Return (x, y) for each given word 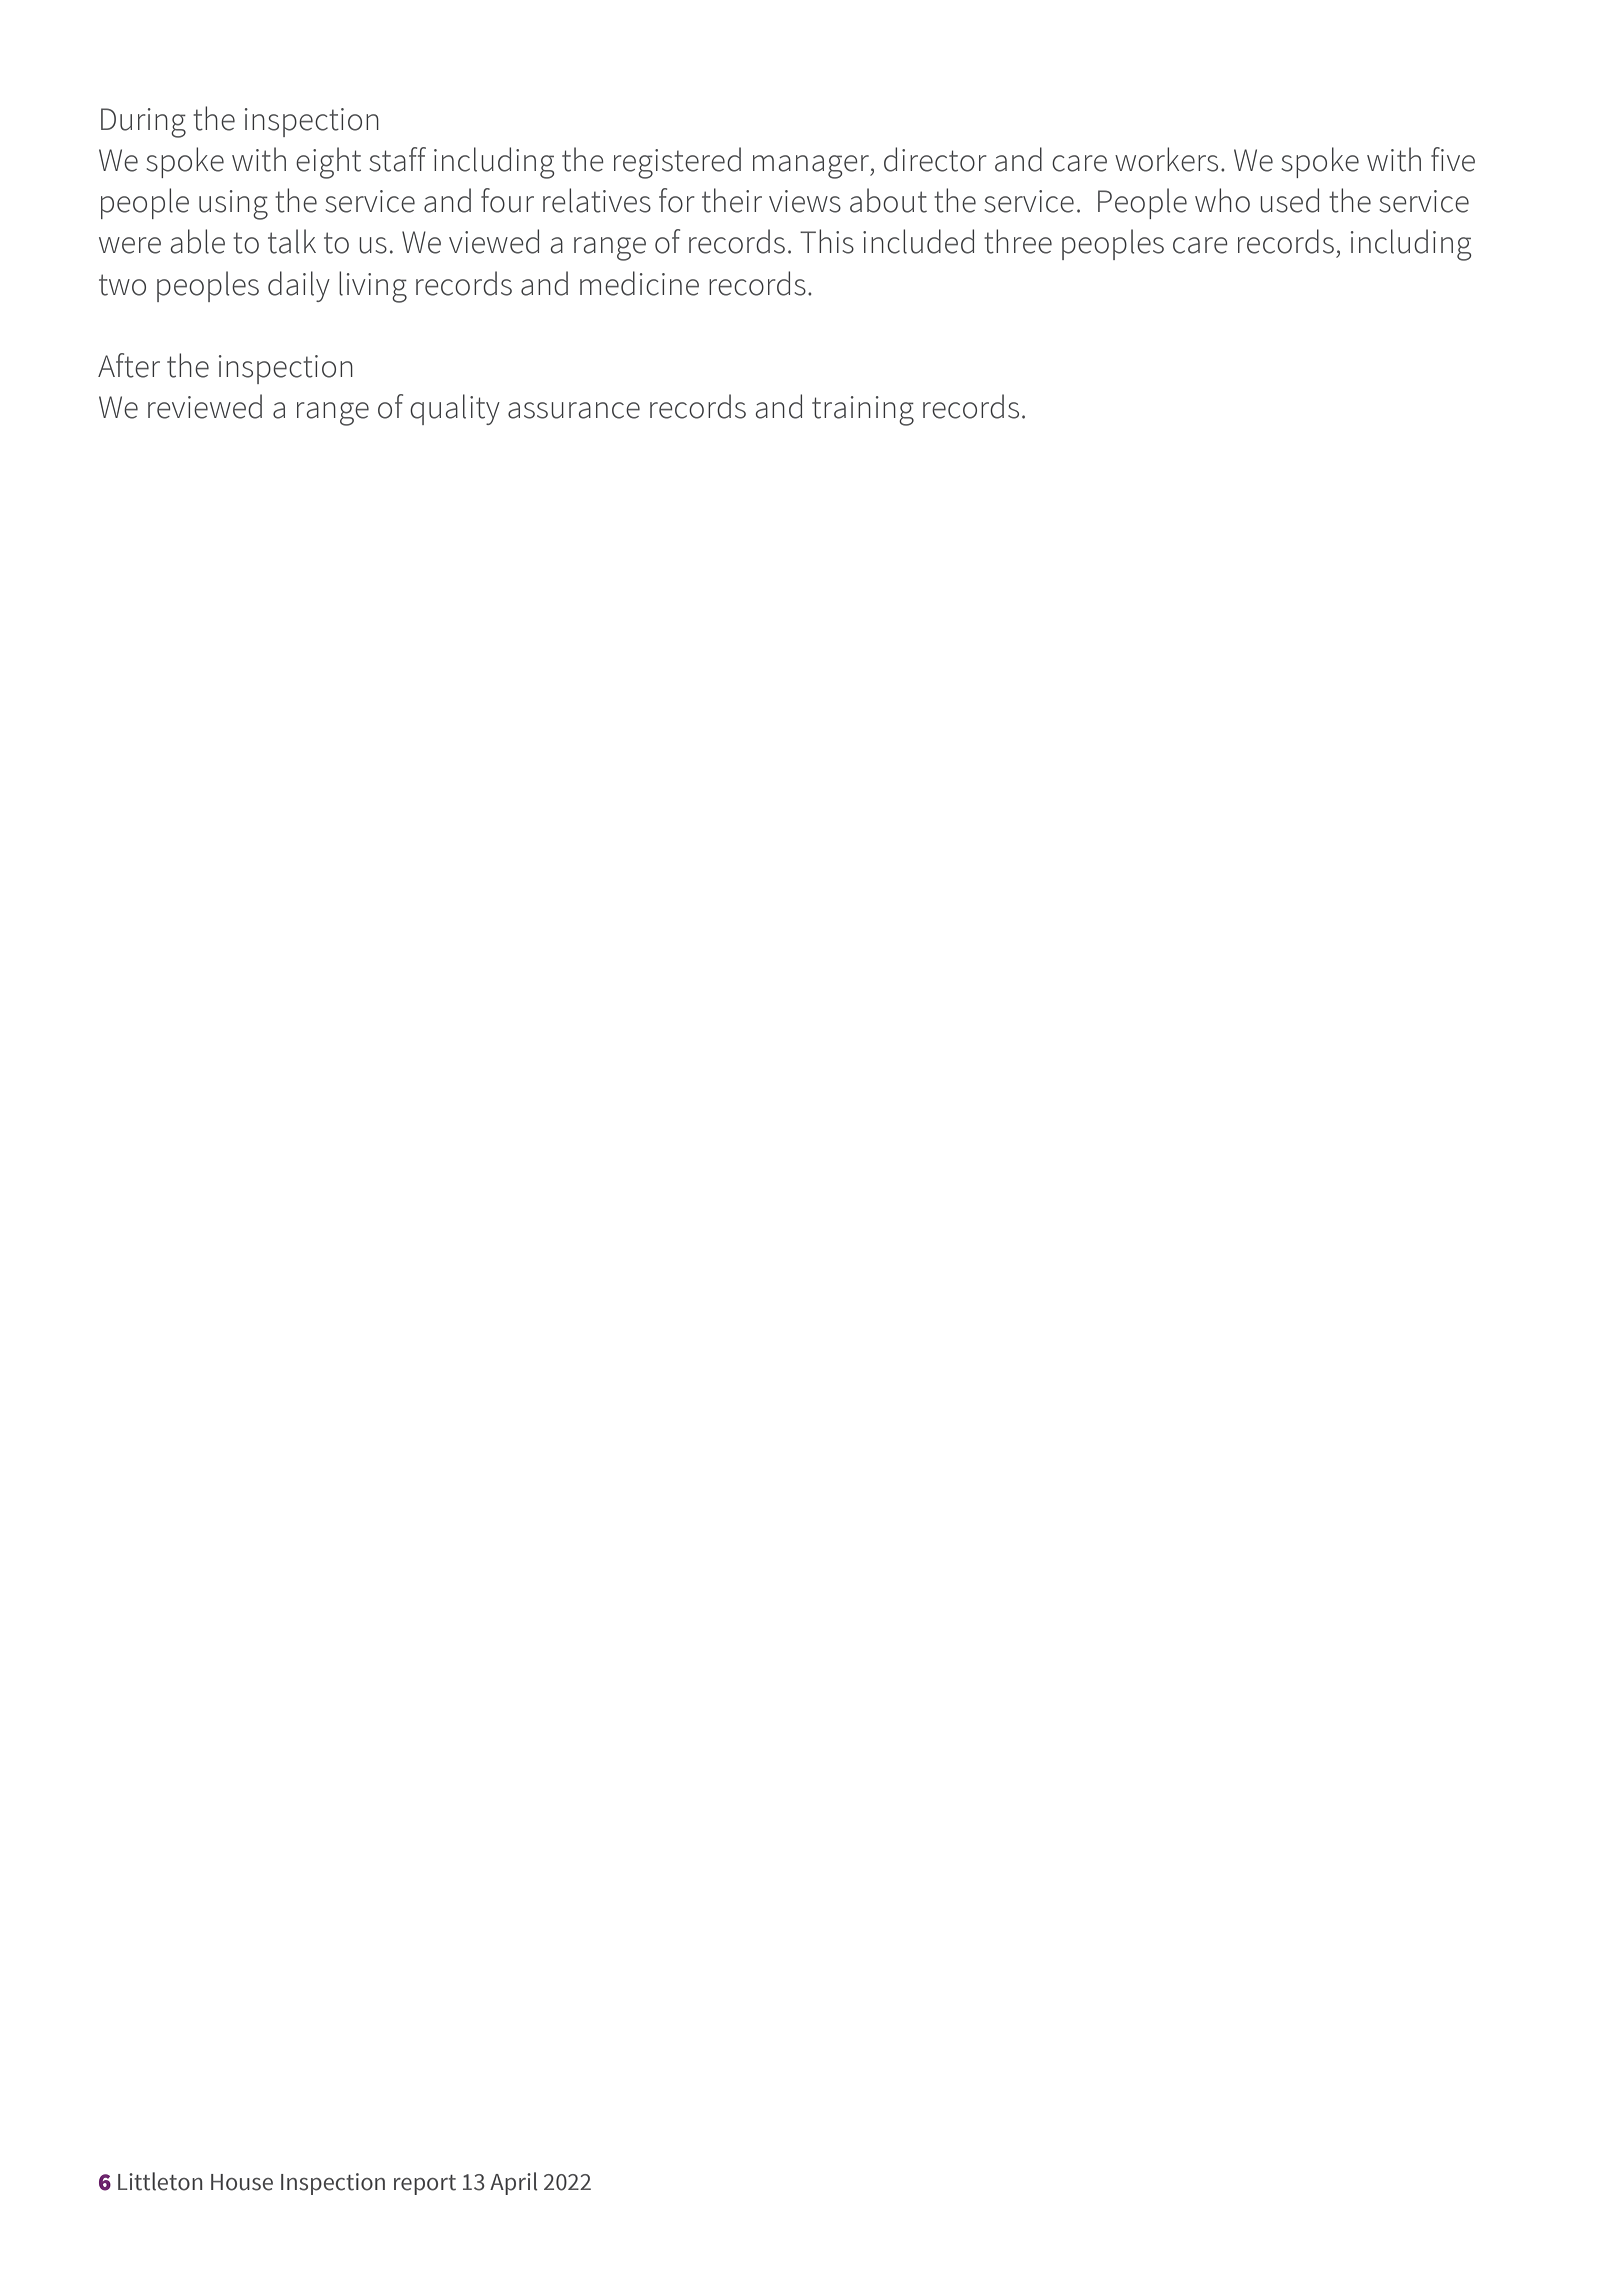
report (425, 2185)
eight (328, 163)
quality (455, 409)
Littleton (160, 2181)
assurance (574, 410)
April (513, 2183)
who (1222, 200)
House (242, 2182)
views (805, 201)
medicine (639, 283)
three (1018, 241)
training (863, 411)
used (1289, 200)
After (129, 365)
